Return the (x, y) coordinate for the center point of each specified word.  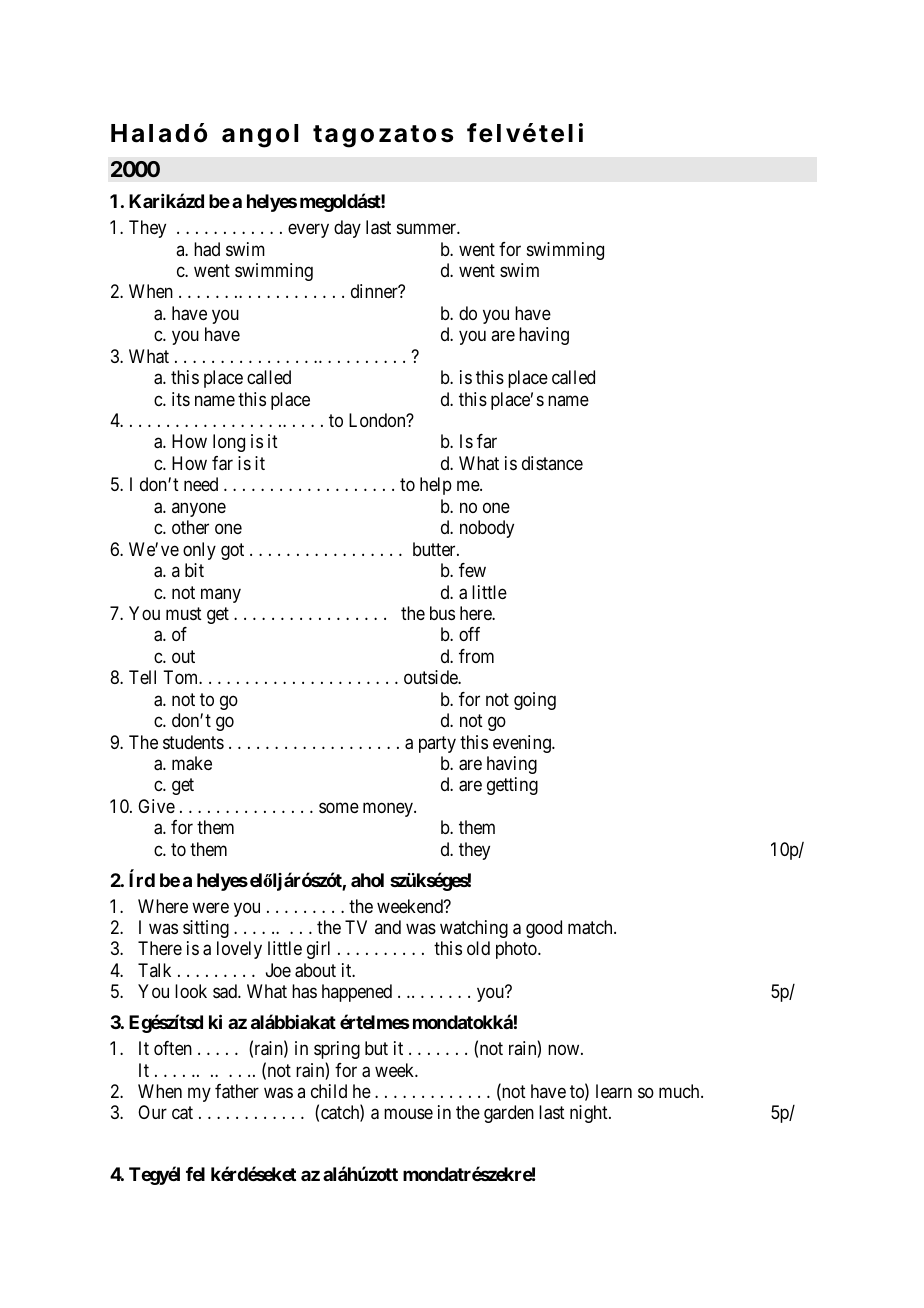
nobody (487, 529)
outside (431, 677)
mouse (408, 1114)
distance (552, 463)
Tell (142, 677)
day (347, 229)
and (388, 927)
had (207, 249)
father (237, 1091)
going (535, 701)
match (591, 927)
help (436, 486)
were (210, 907)
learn (614, 1091)
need (201, 484)
